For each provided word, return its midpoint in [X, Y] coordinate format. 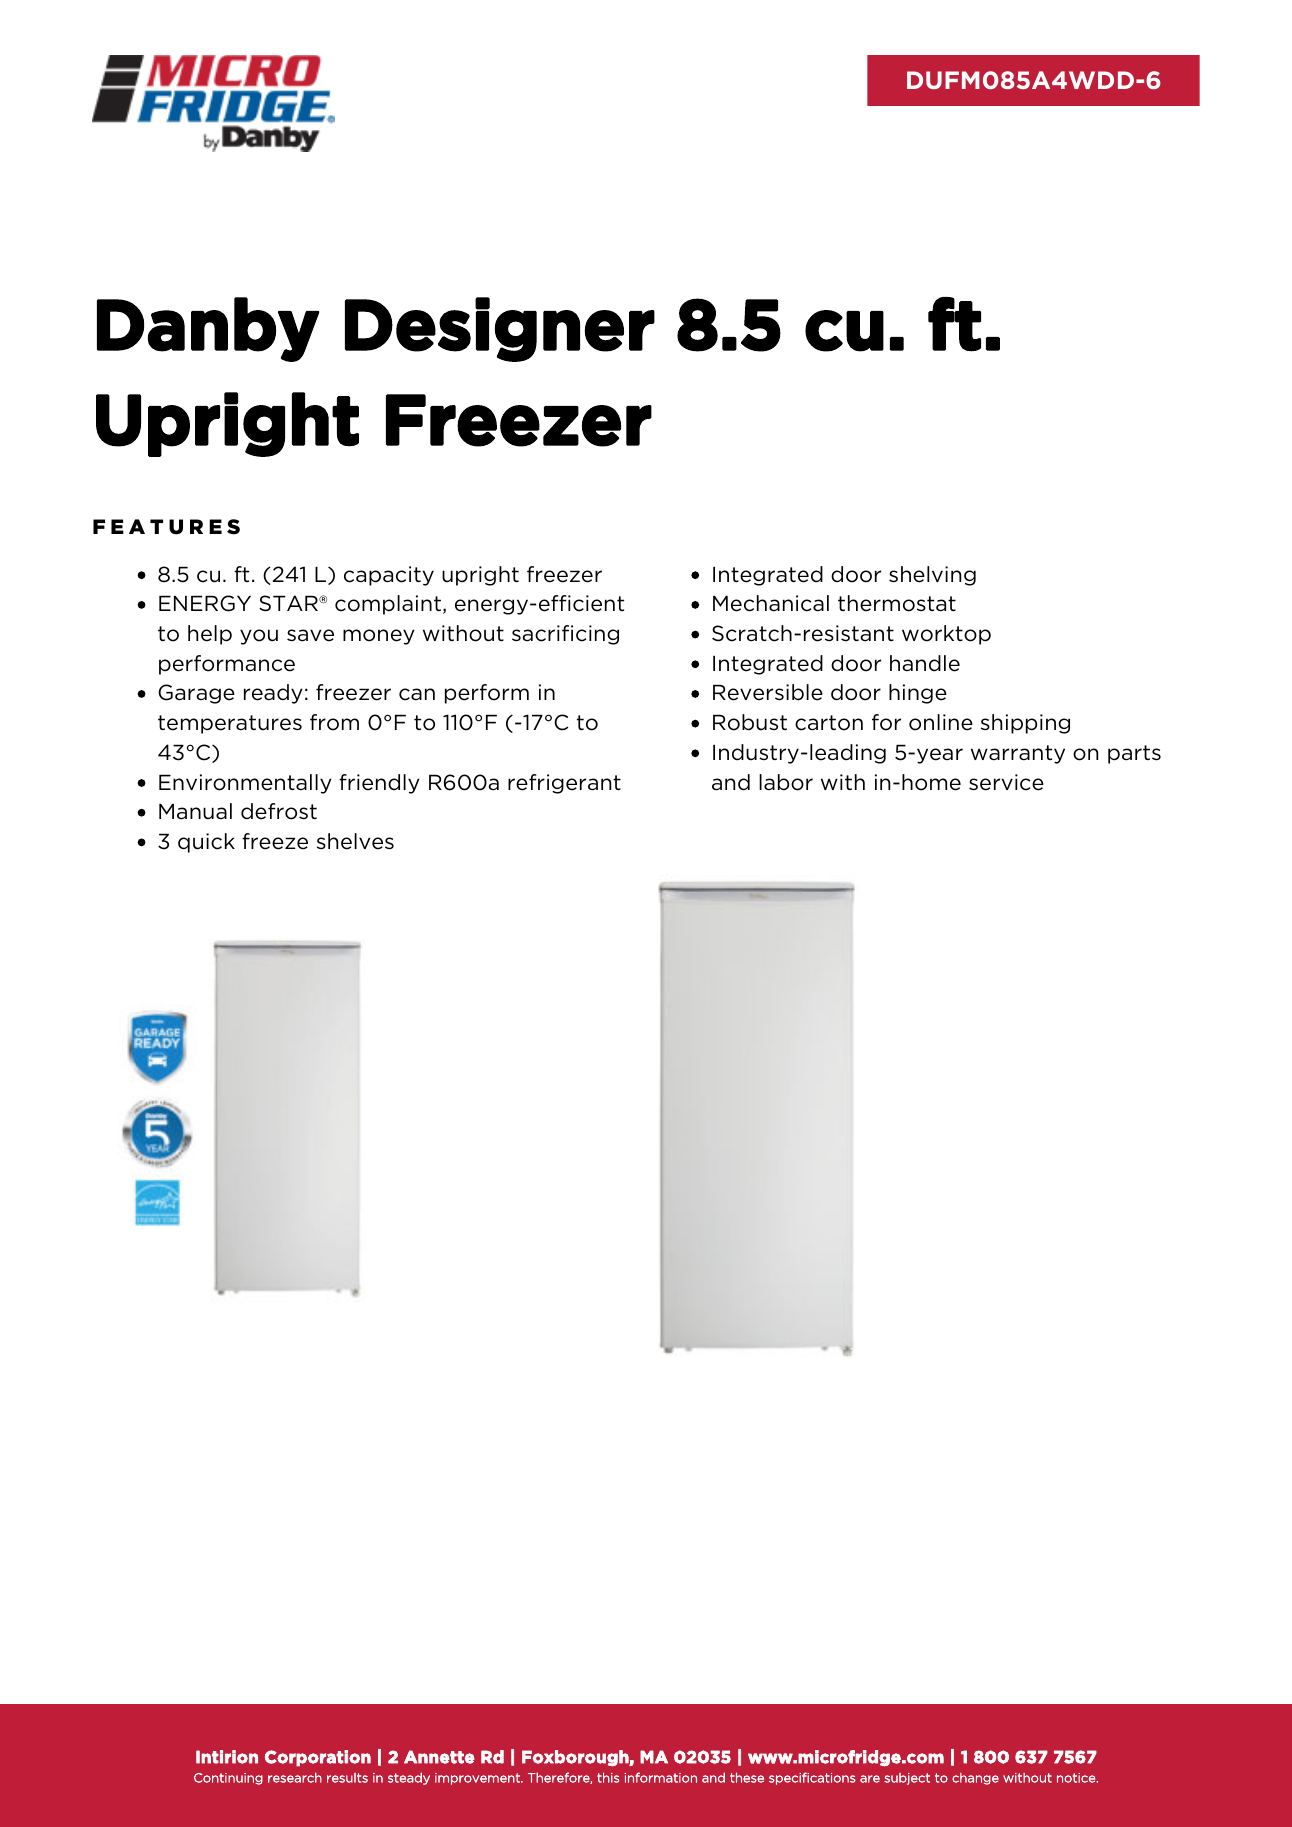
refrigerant [564, 784]
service [1006, 782]
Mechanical [771, 603]
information [660, 1777]
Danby [208, 329]
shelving [932, 576]
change [975, 1779]
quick [206, 843]
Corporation [318, 1758]
